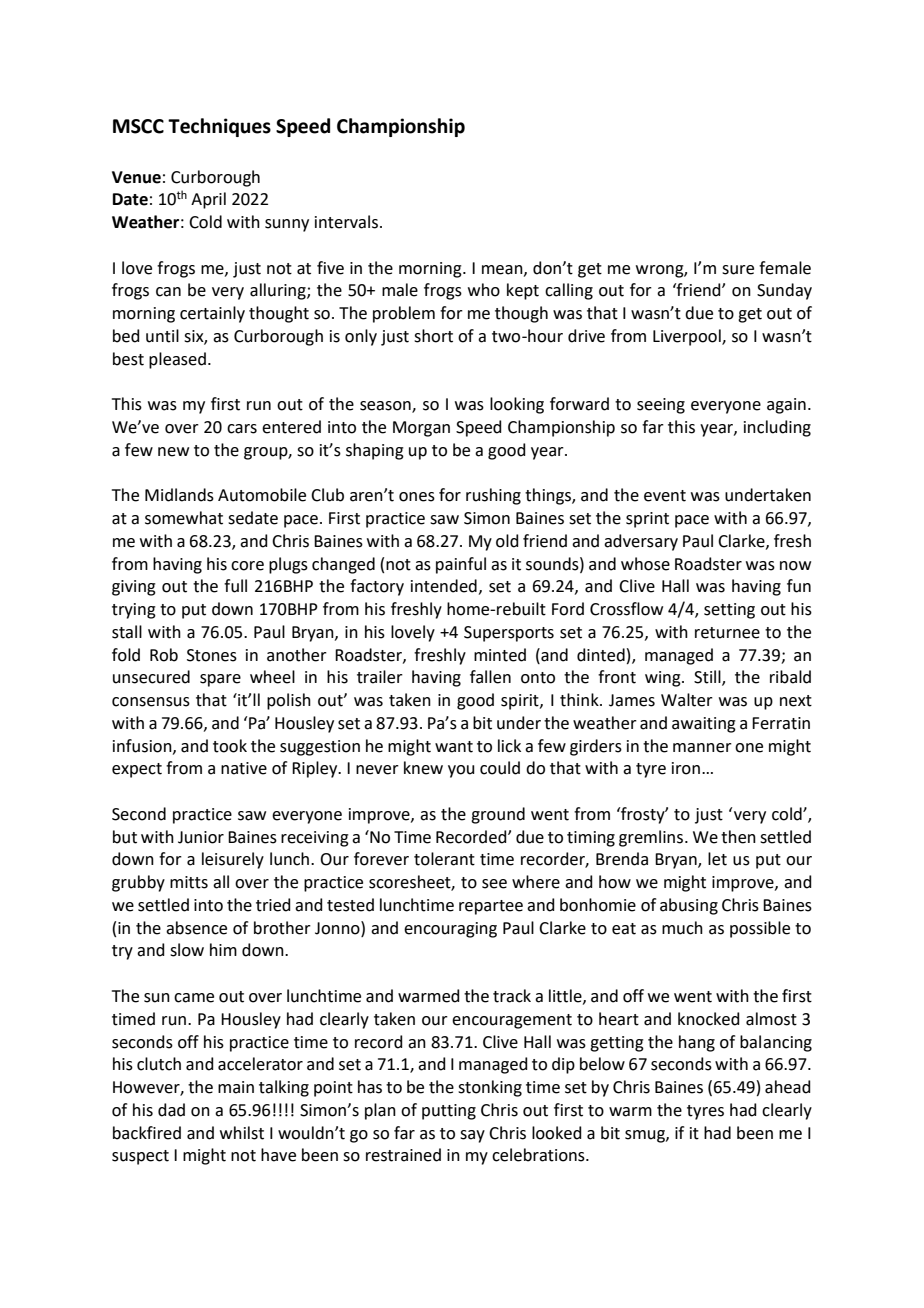  I want to click on cars, so click(242, 429).
